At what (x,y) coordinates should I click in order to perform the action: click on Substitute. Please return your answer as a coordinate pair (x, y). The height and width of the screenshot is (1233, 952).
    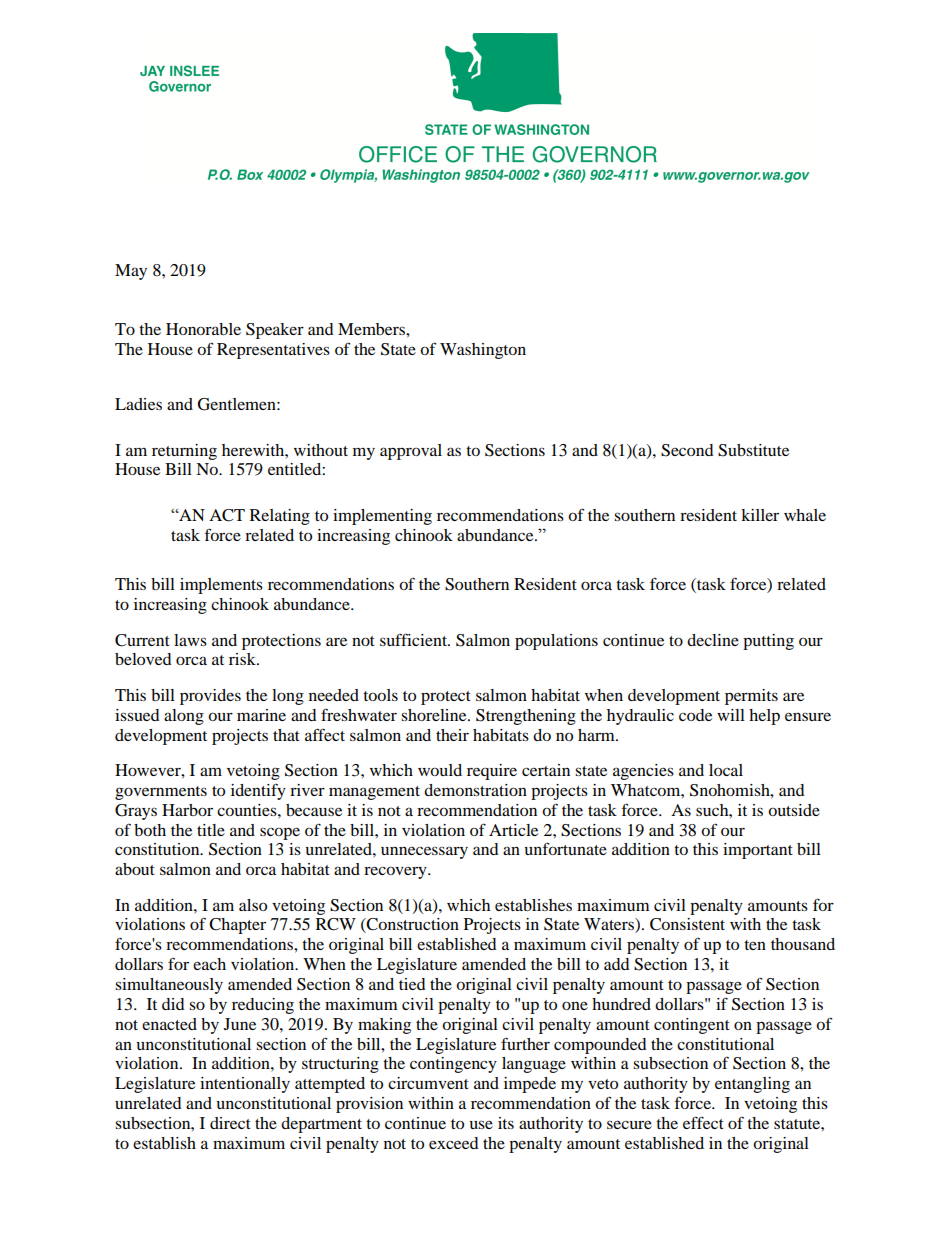
    Looking at the image, I should click on (753, 450).
